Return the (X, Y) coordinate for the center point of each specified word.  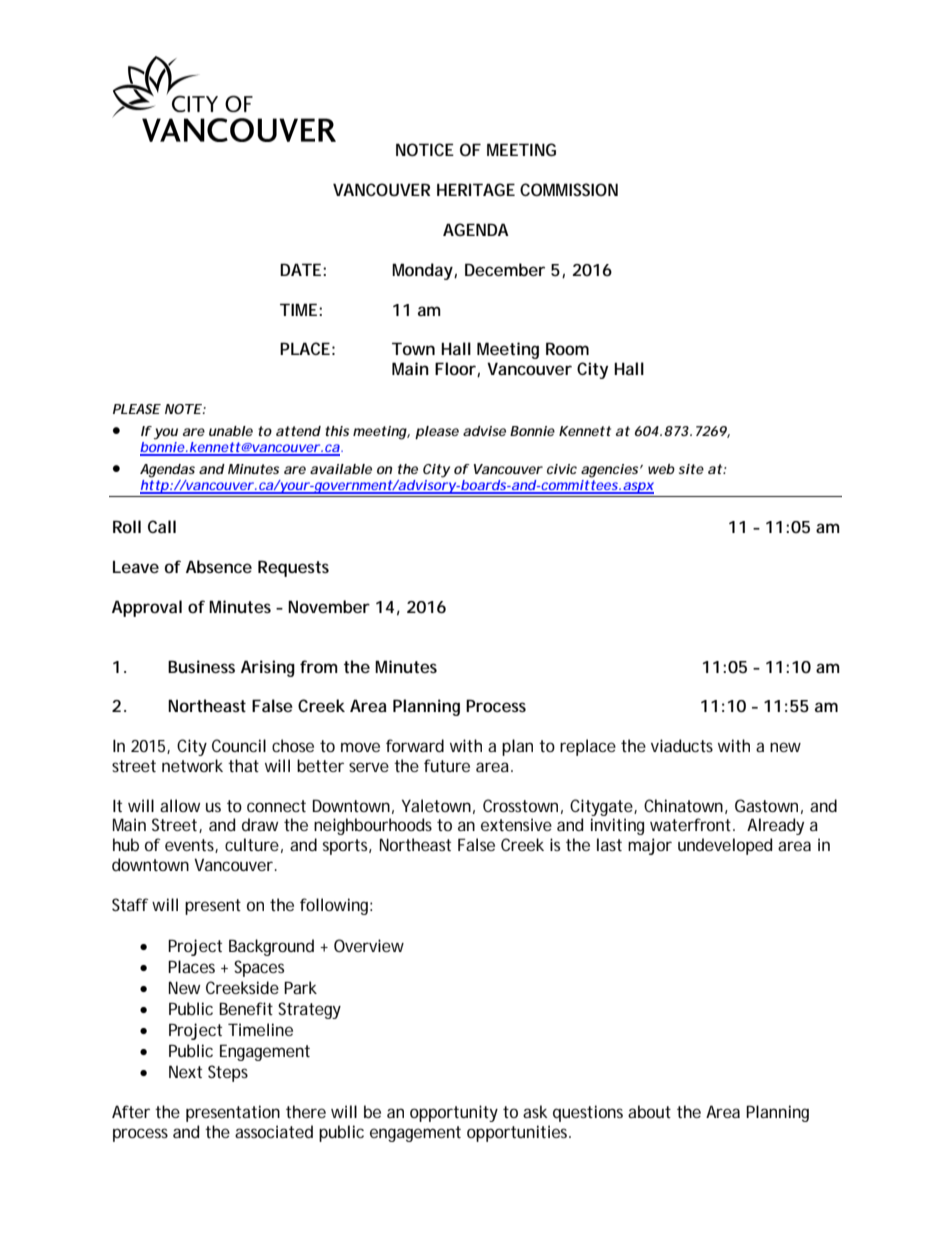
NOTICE (425, 149)
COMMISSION (569, 189)
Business (201, 666)
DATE (300, 269)
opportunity (454, 1113)
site (691, 469)
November (329, 606)
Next (185, 1071)
